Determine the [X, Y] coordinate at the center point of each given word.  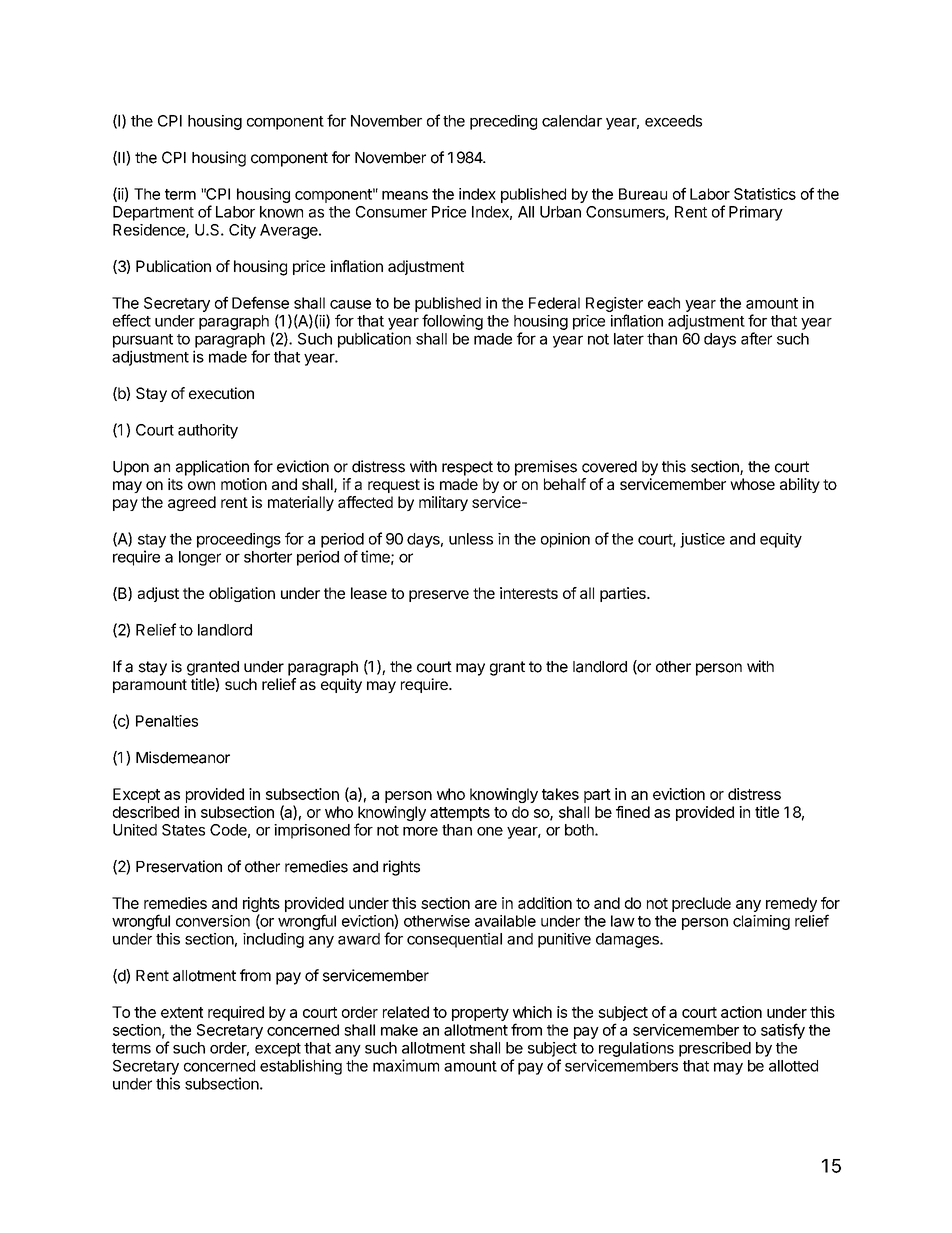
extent [182, 1012]
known [281, 212]
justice [702, 540]
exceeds [673, 121]
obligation [242, 594]
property [480, 1014]
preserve [439, 596]
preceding [503, 122]
